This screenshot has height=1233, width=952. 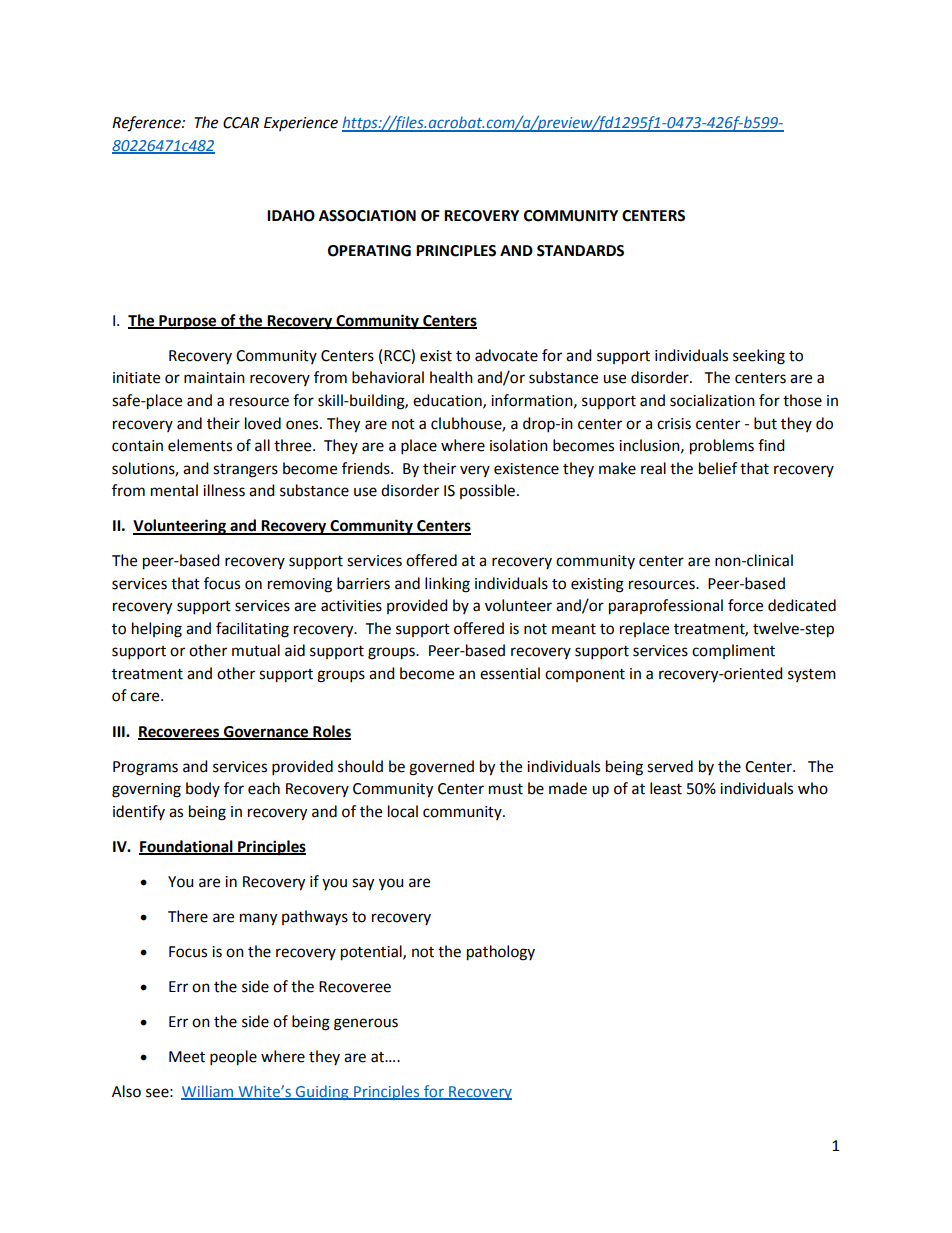 I want to click on generous, so click(x=366, y=1024).
